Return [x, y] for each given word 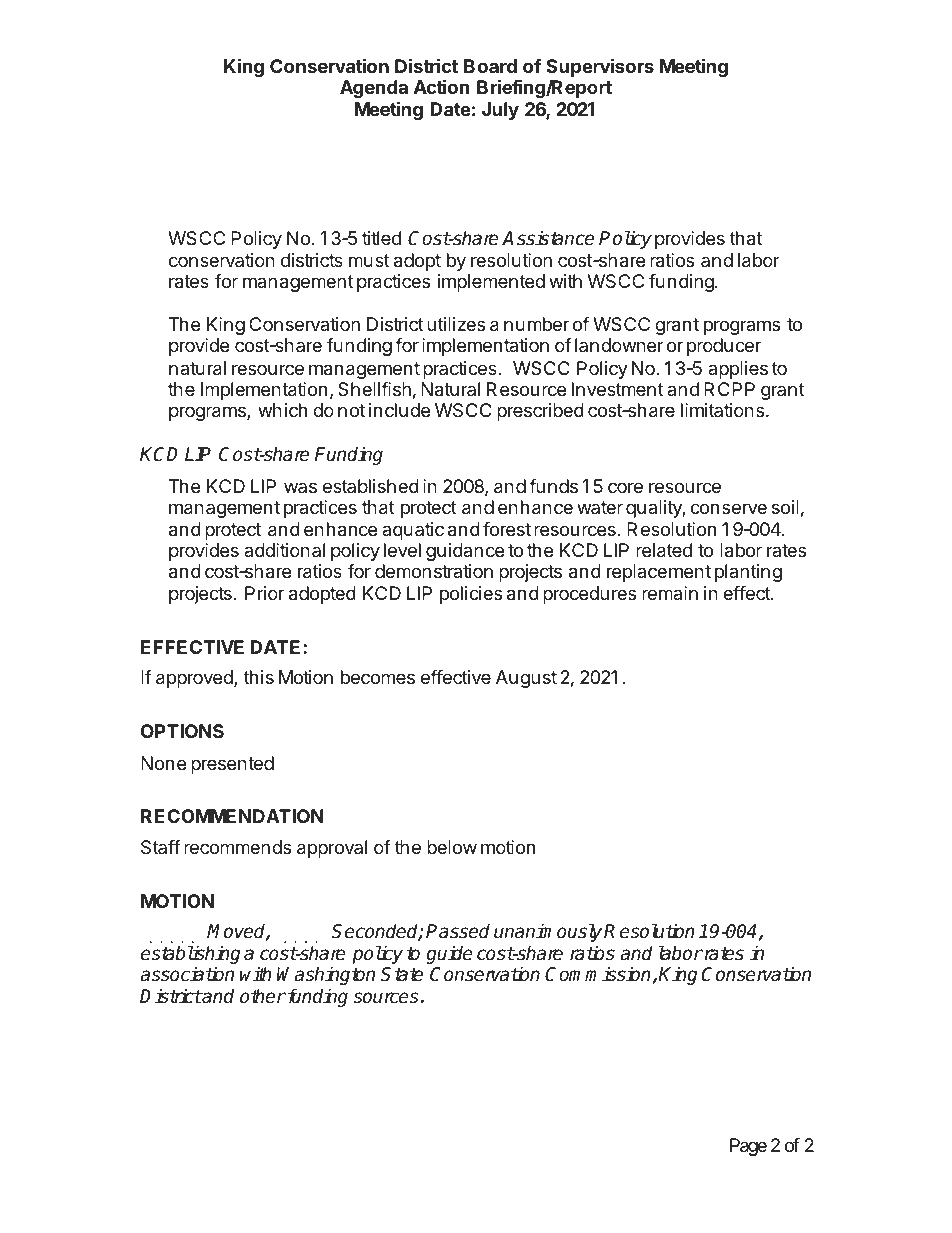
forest [507, 529]
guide [449, 954]
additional [284, 550]
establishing [190, 956]
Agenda [374, 89]
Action [442, 86]
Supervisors [600, 69]
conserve [728, 508]
